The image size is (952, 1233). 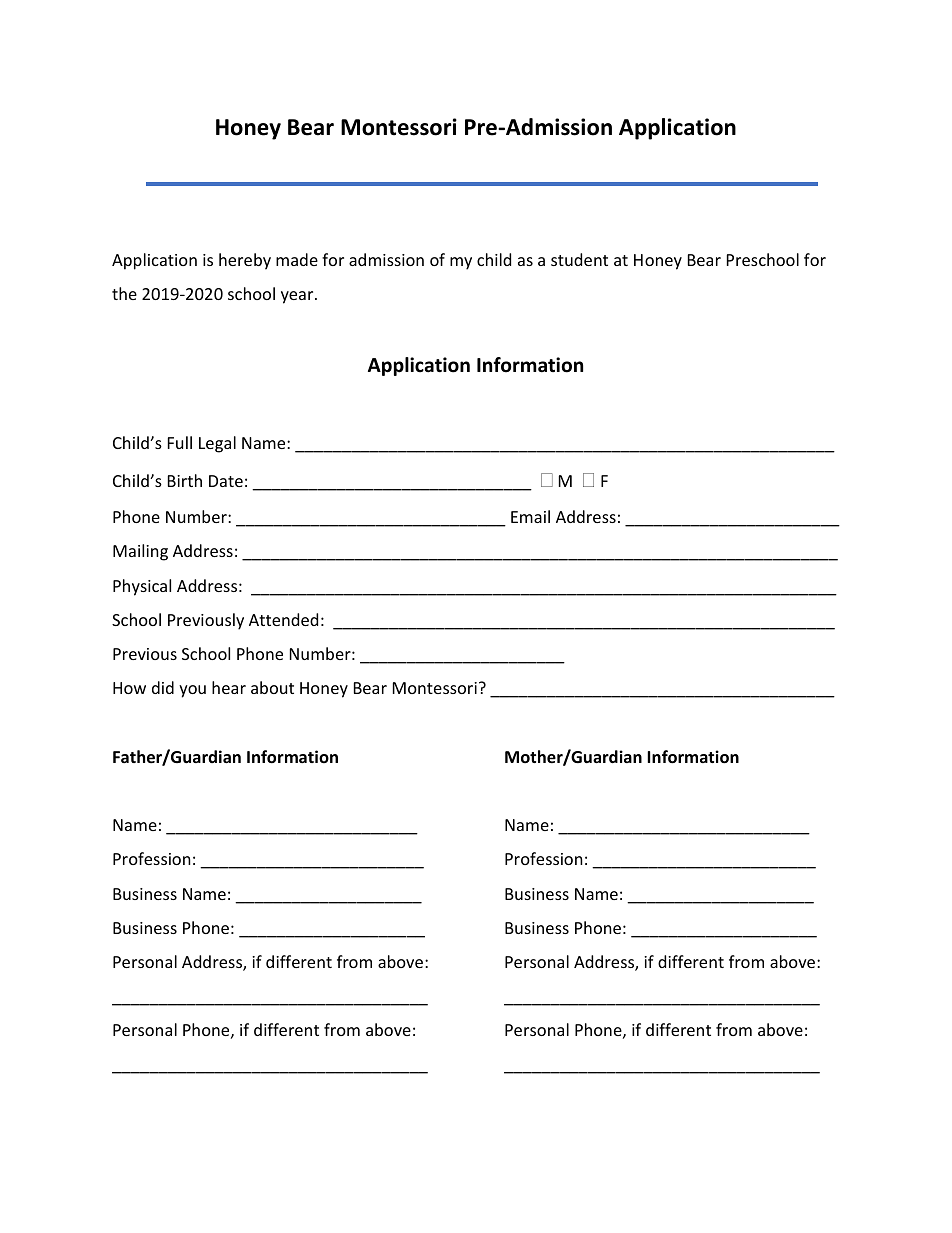 What do you see at coordinates (579, 259) in the document?
I see `student` at bounding box center [579, 259].
